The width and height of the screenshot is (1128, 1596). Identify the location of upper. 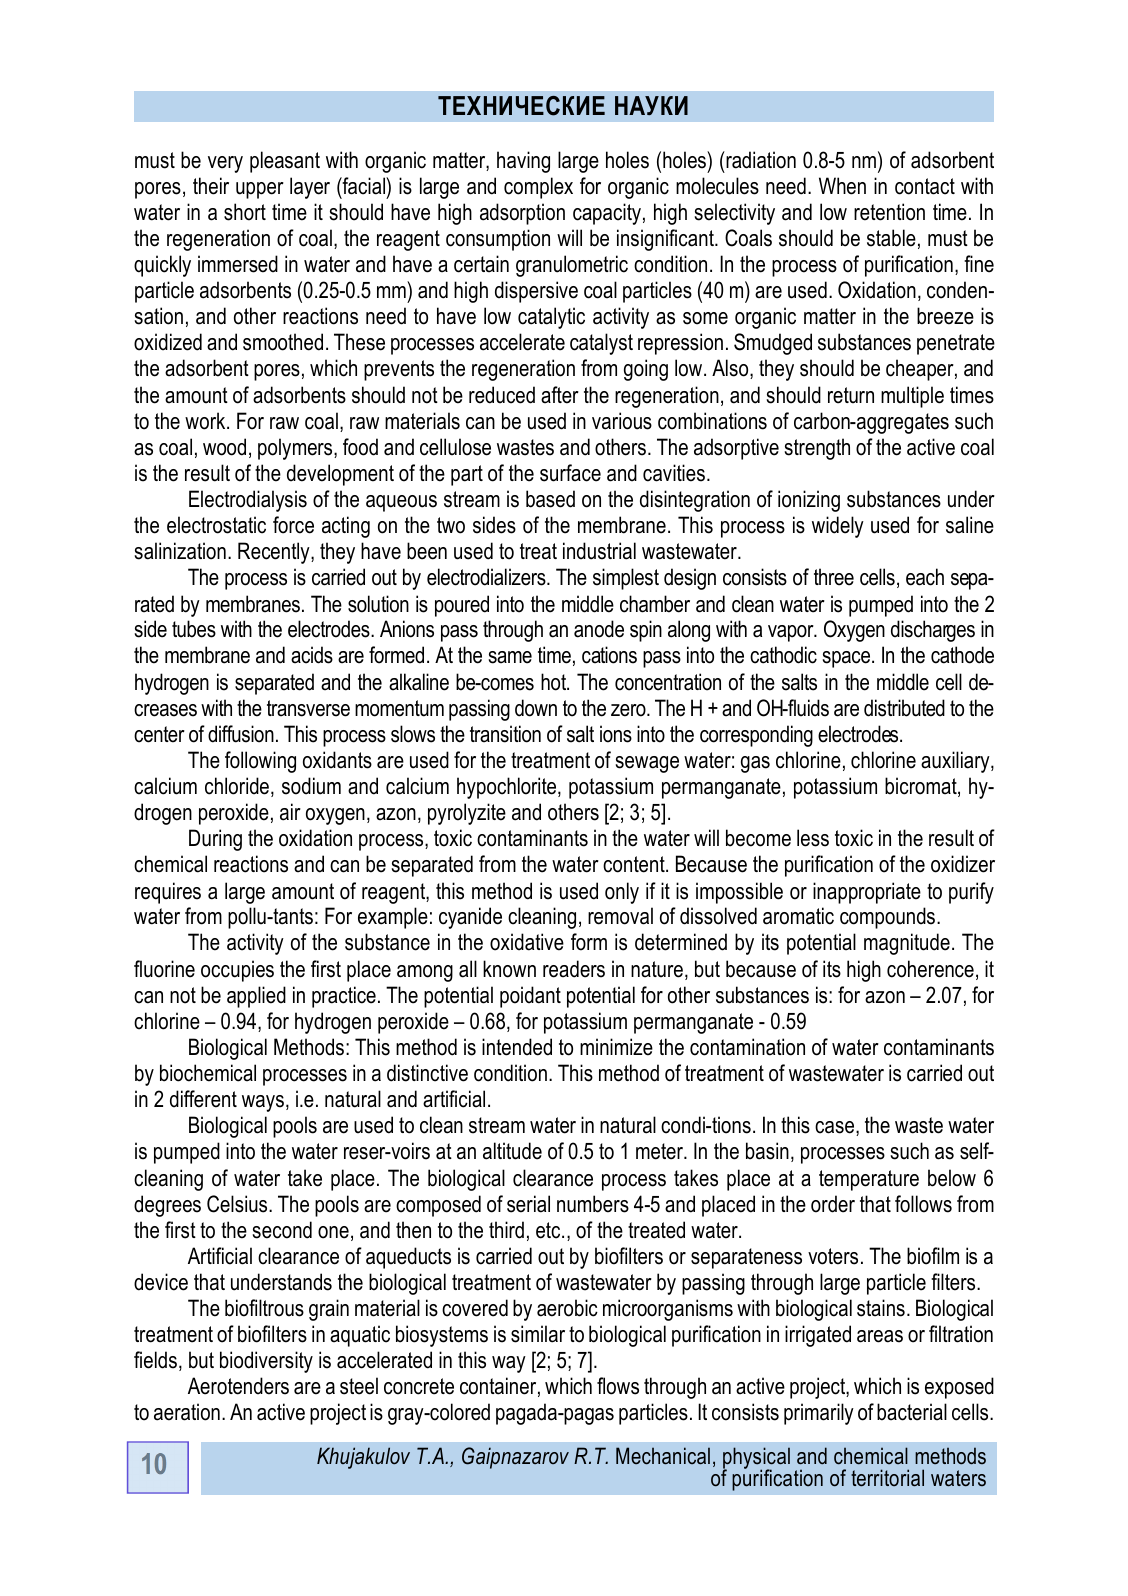
(260, 190).
